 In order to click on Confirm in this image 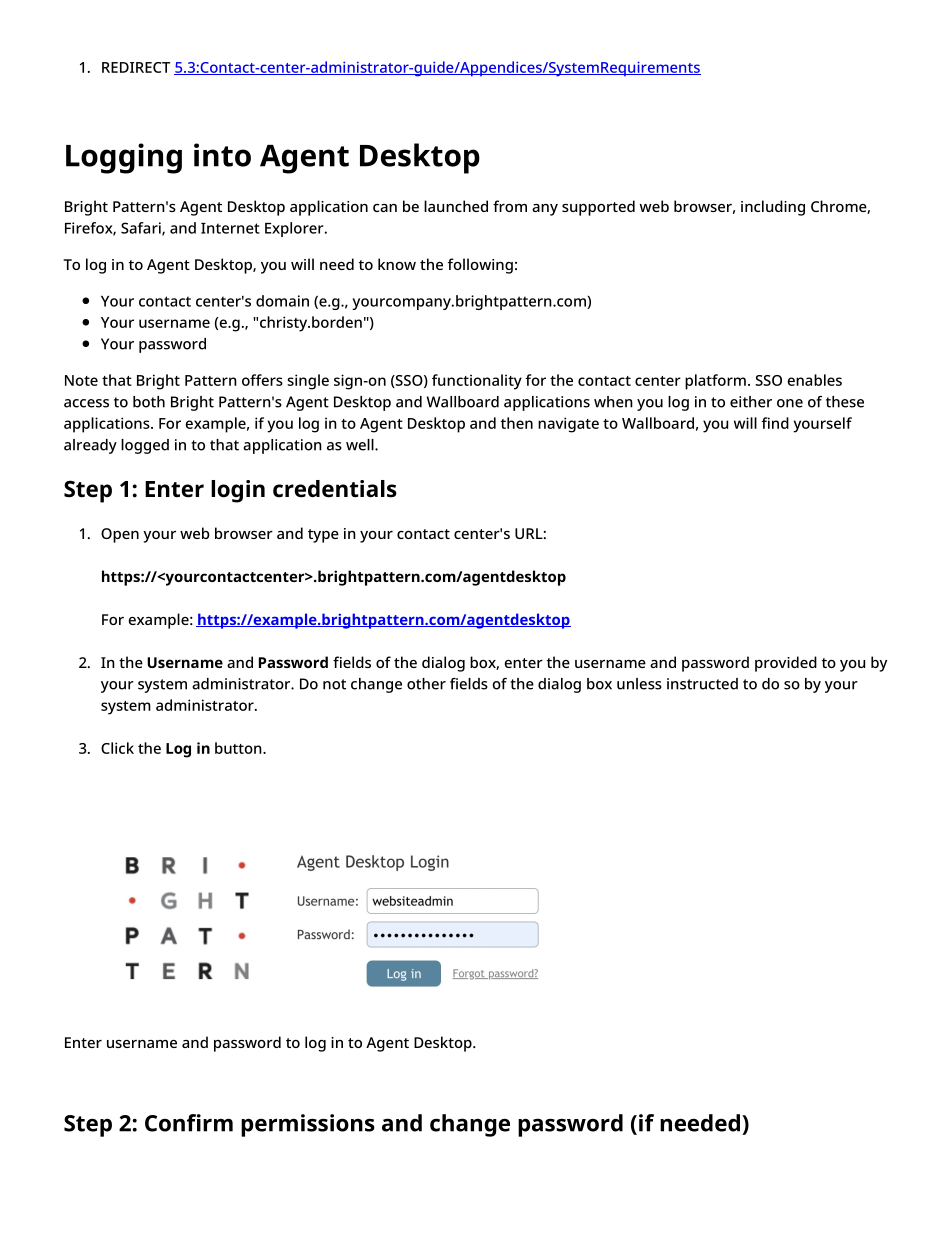, I will do `click(189, 1123)`.
